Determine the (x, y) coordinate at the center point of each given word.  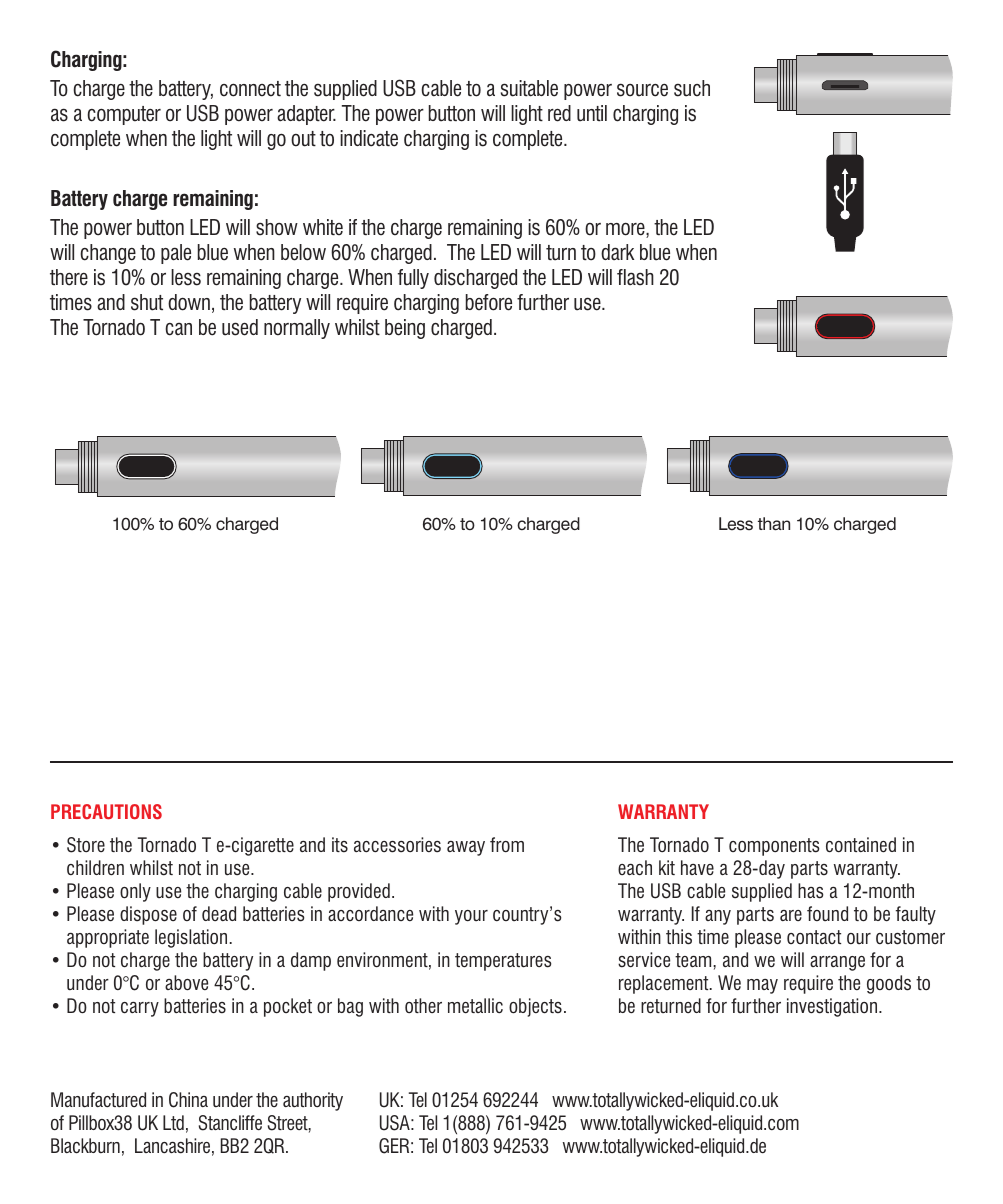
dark (617, 252)
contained (861, 845)
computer (124, 115)
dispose (148, 915)
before (489, 302)
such (692, 88)
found (827, 913)
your (471, 917)
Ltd (173, 1122)
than (774, 524)
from (507, 845)
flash (635, 277)
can (178, 329)
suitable (529, 88)
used (240, 327)
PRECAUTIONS (106, 812)
